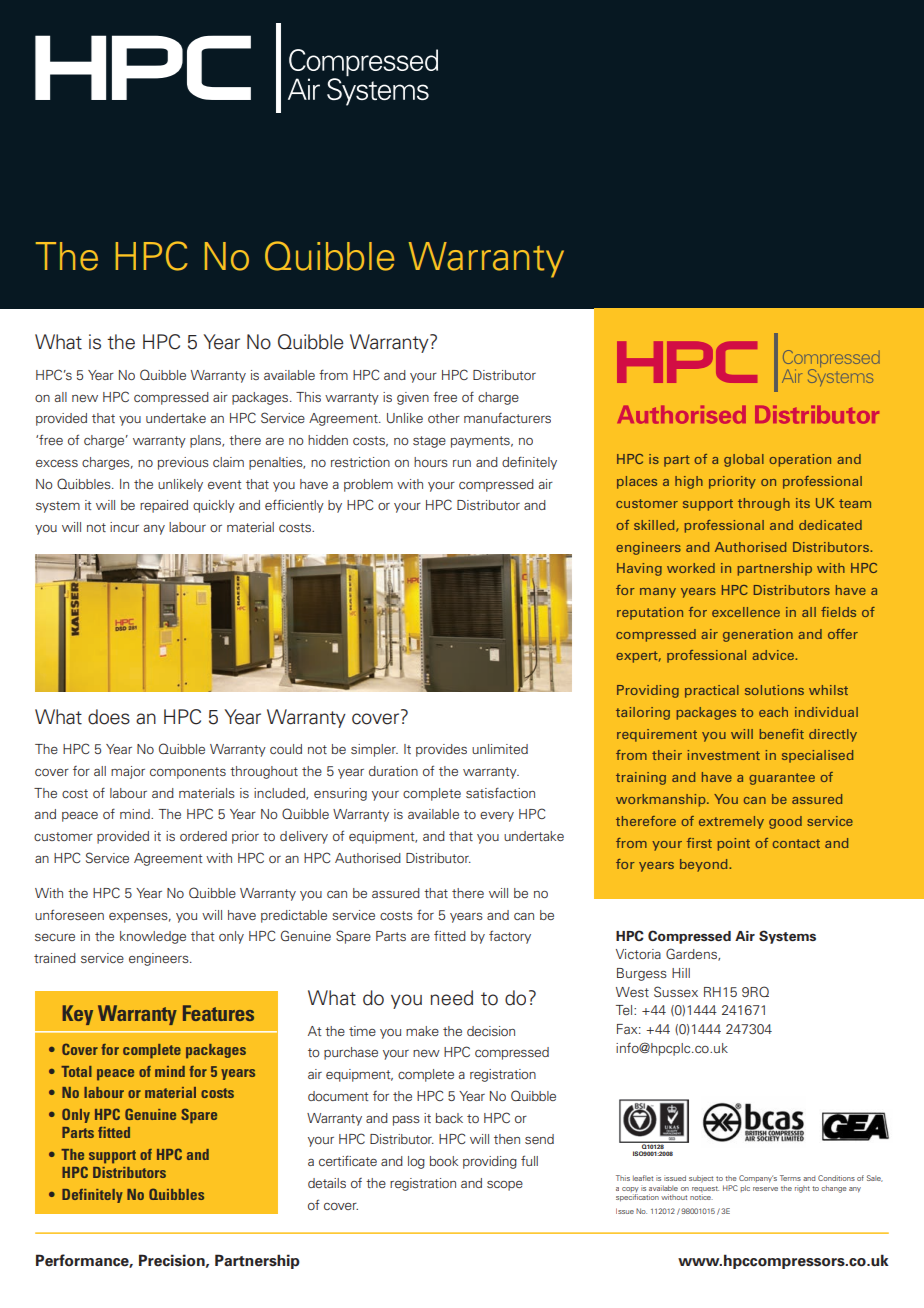 The width and height of the screenshot is (924, 1308). What do you see at coordinates (705, 865) in the screenshot?
I see `beyond` at bounding box center [705, 865].
